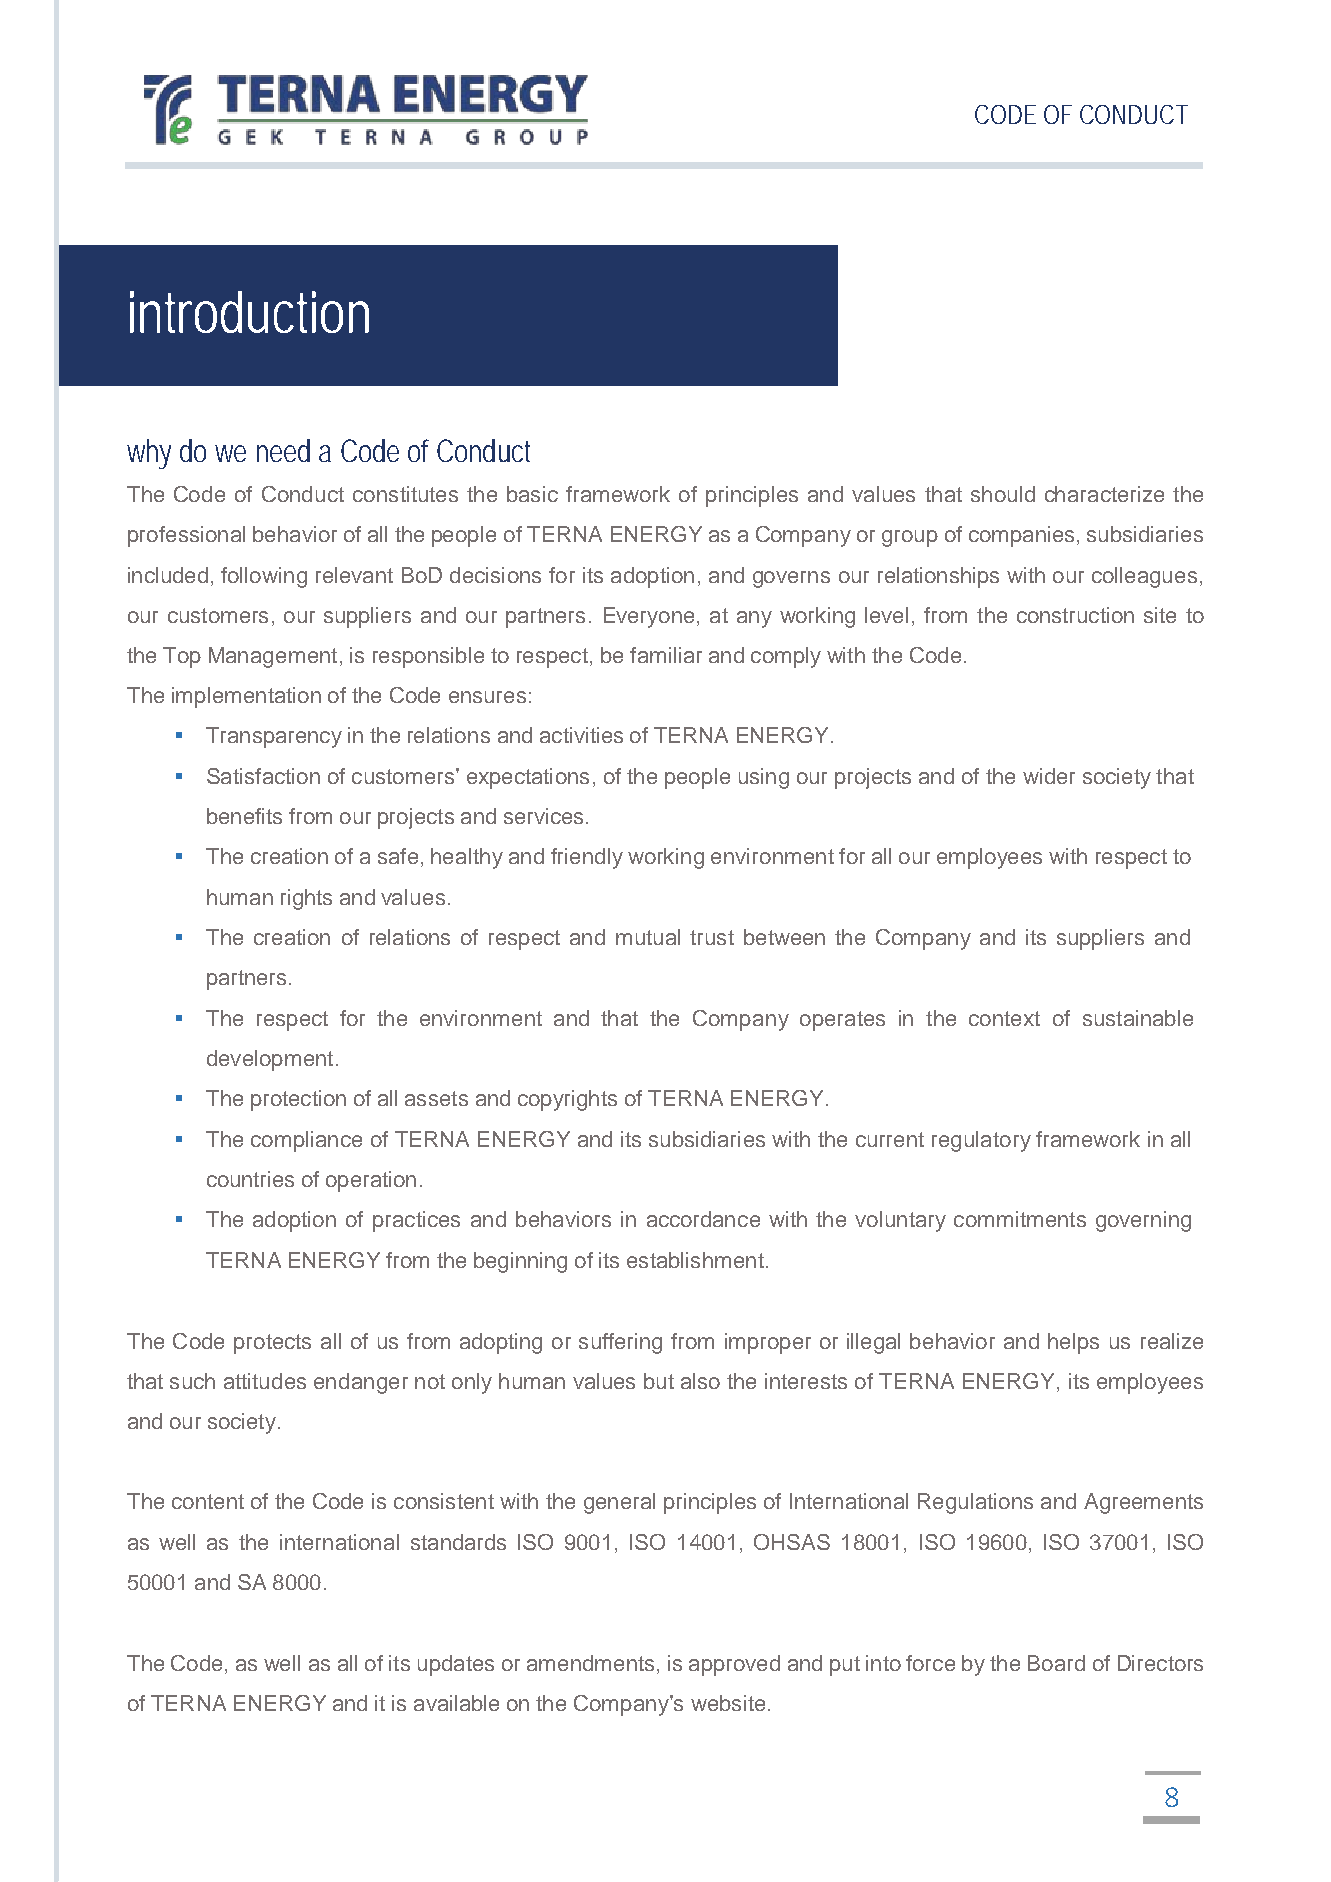  I want to click on context, so click(1004, 1018).
